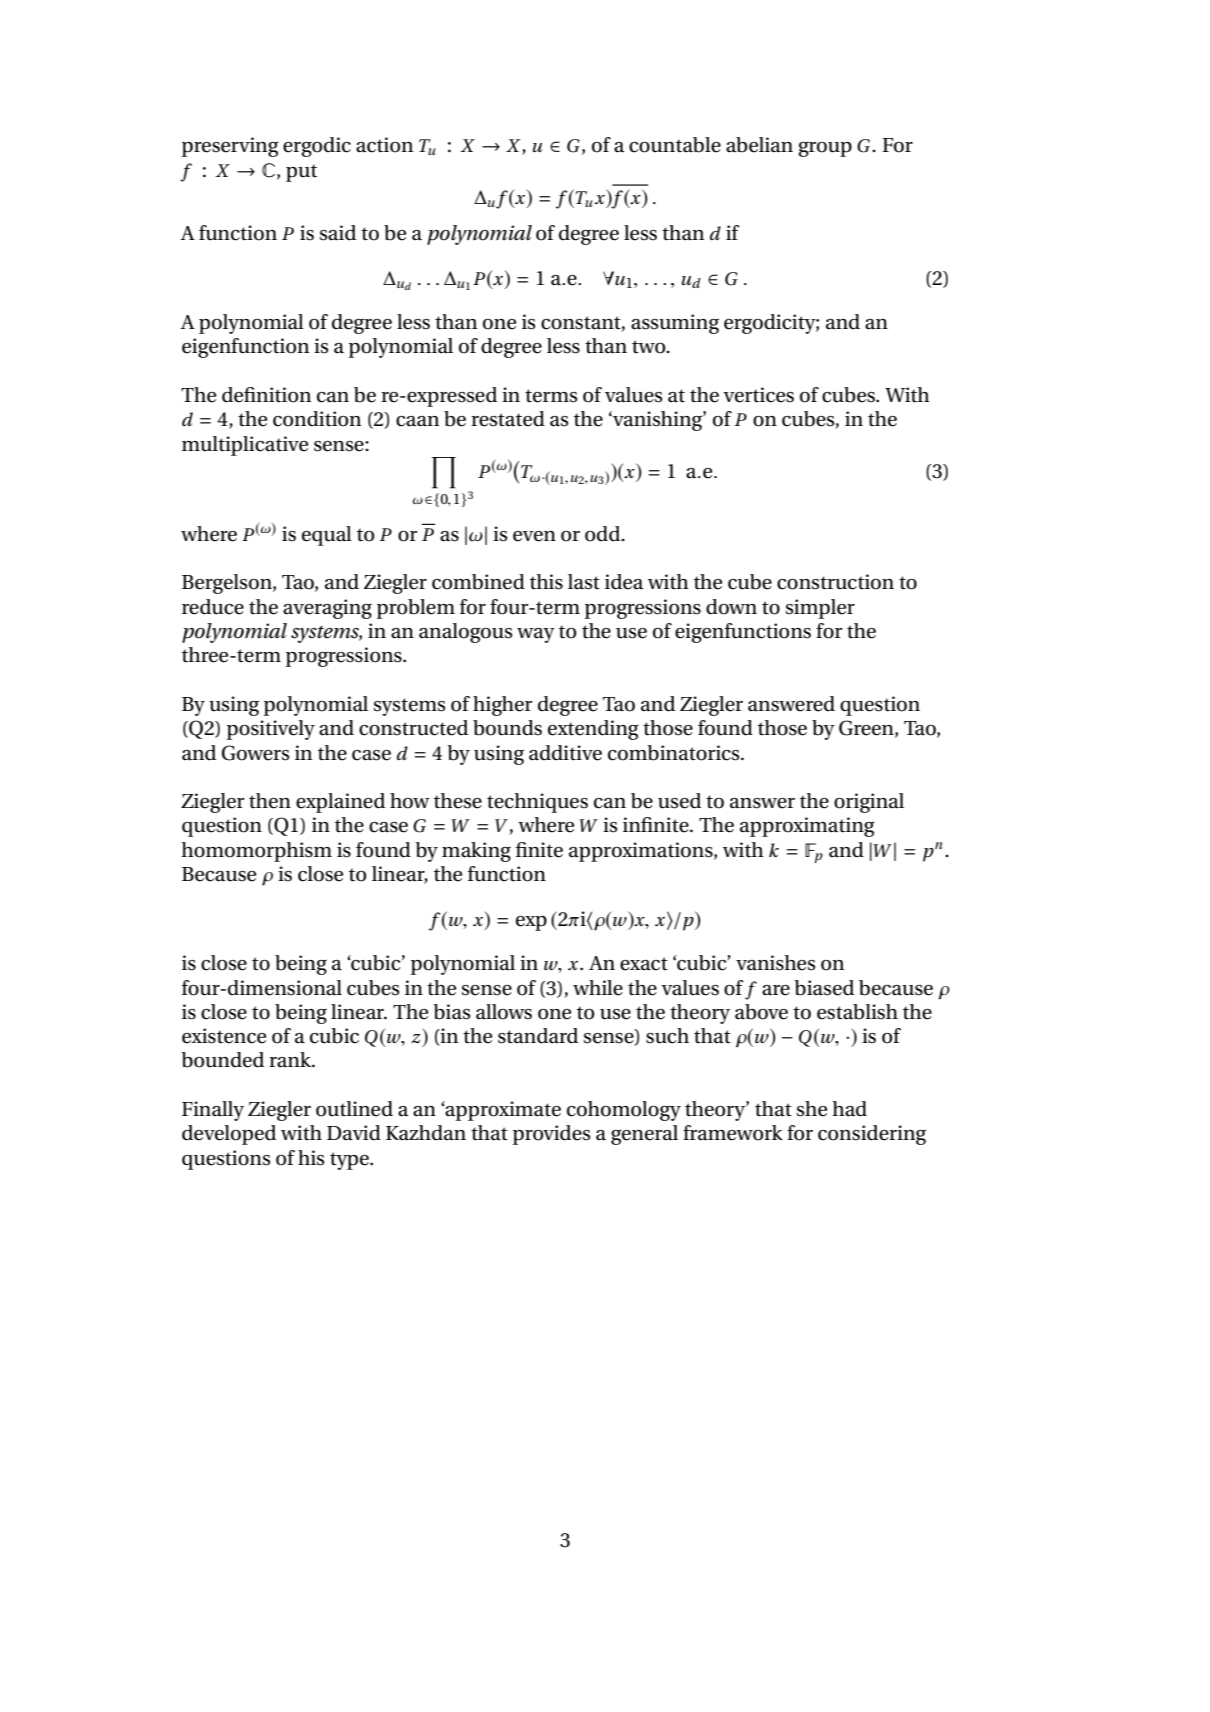  I want to click on homomorphism, so click(256, 852).
